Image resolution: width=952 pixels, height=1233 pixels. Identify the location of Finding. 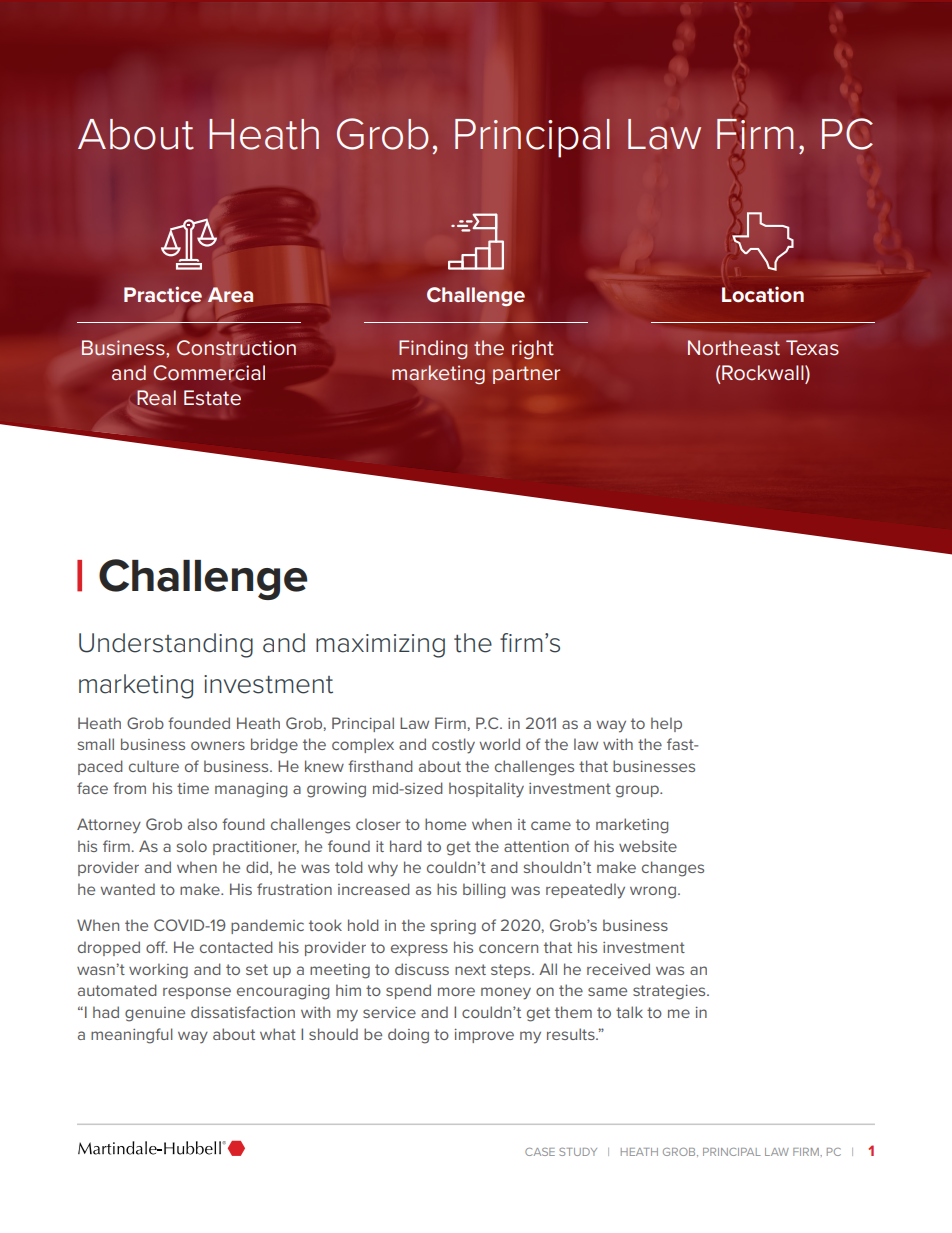
(433, 349).
